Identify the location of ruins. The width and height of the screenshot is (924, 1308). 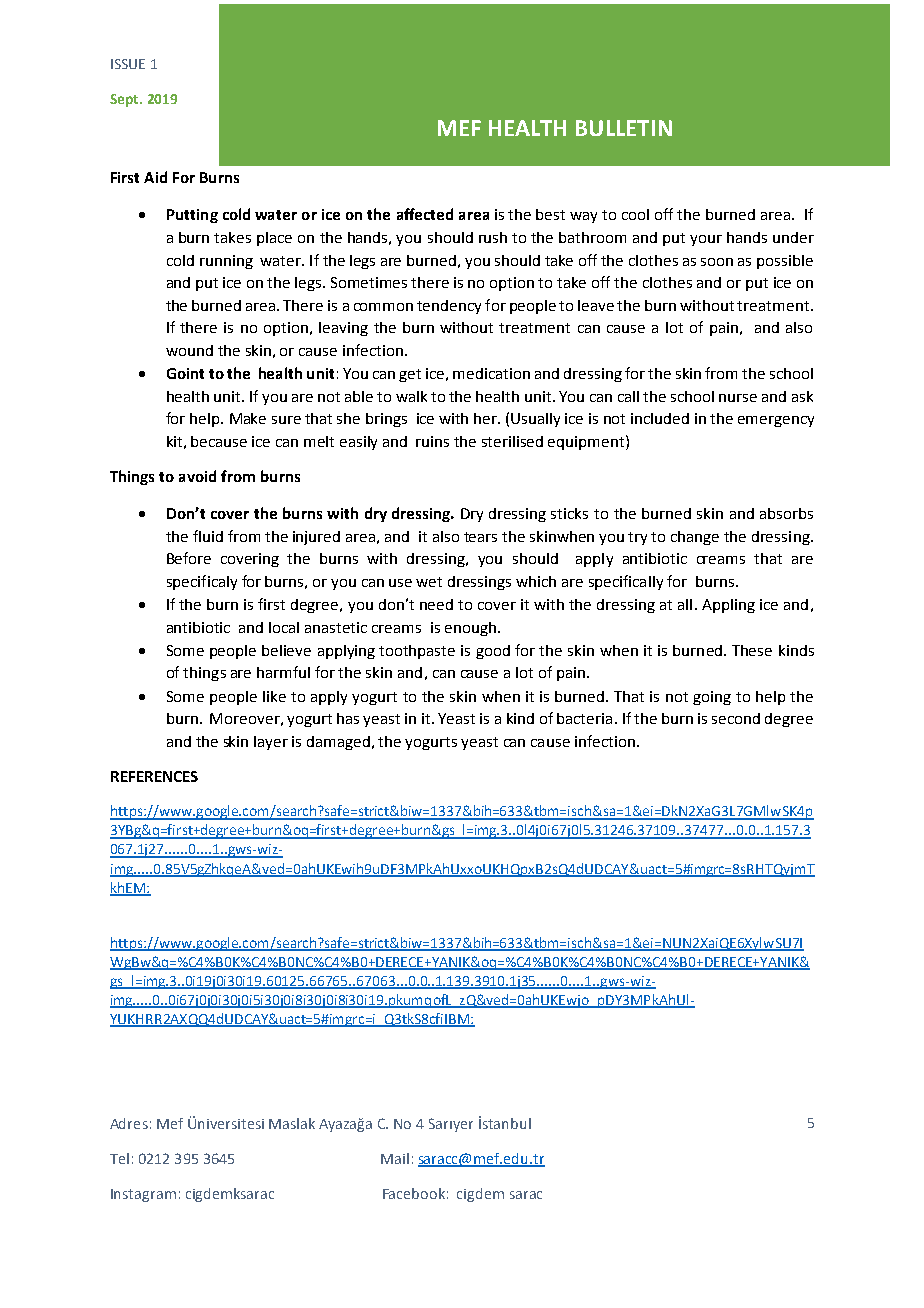
(432, 441).
